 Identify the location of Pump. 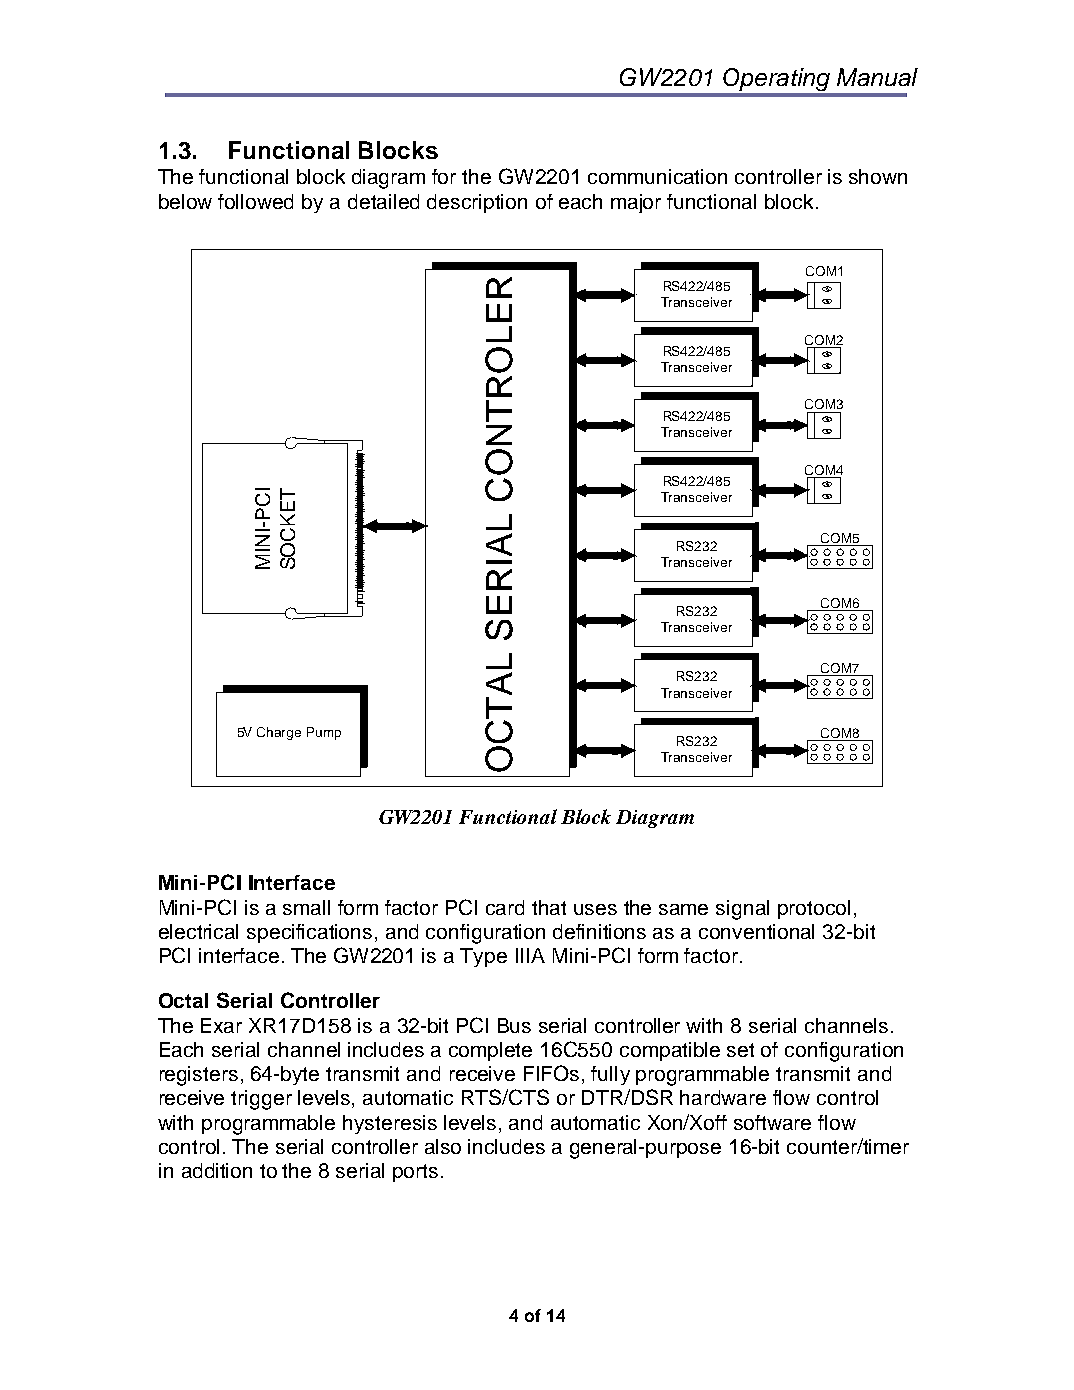
(324, 733).
